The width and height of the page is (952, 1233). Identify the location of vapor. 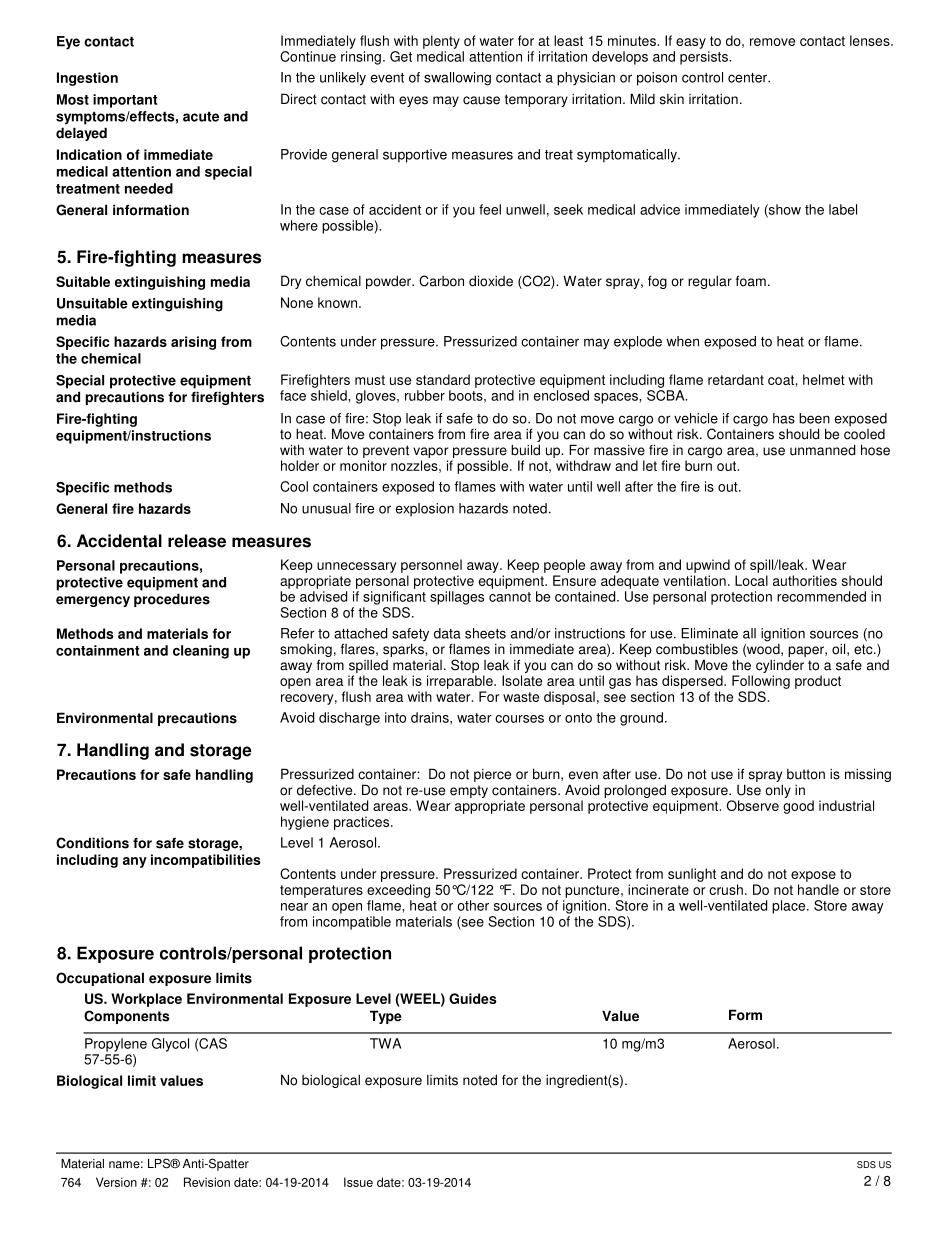
(430, 452).
